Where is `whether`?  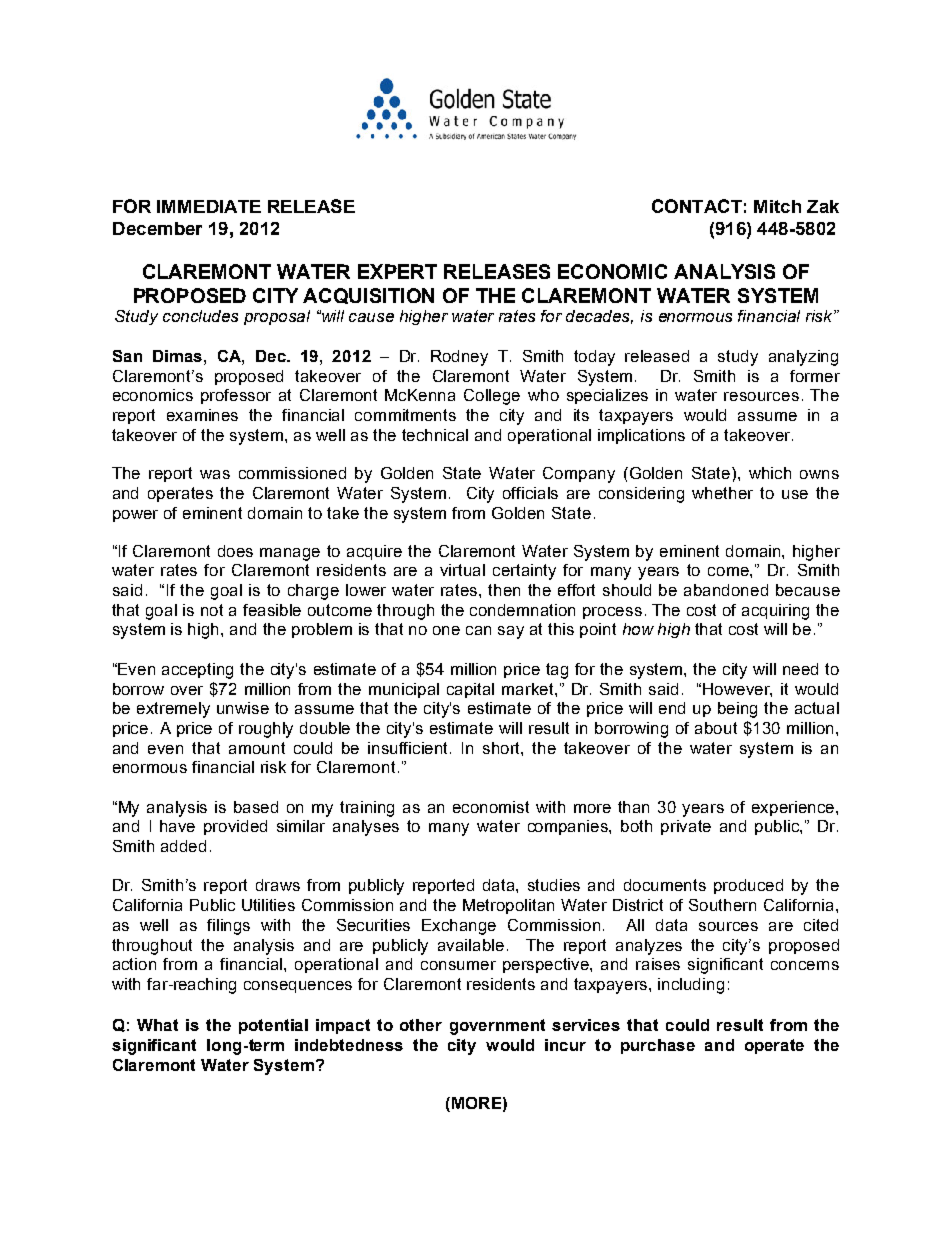 whether is located at coordinates (722, 493).
